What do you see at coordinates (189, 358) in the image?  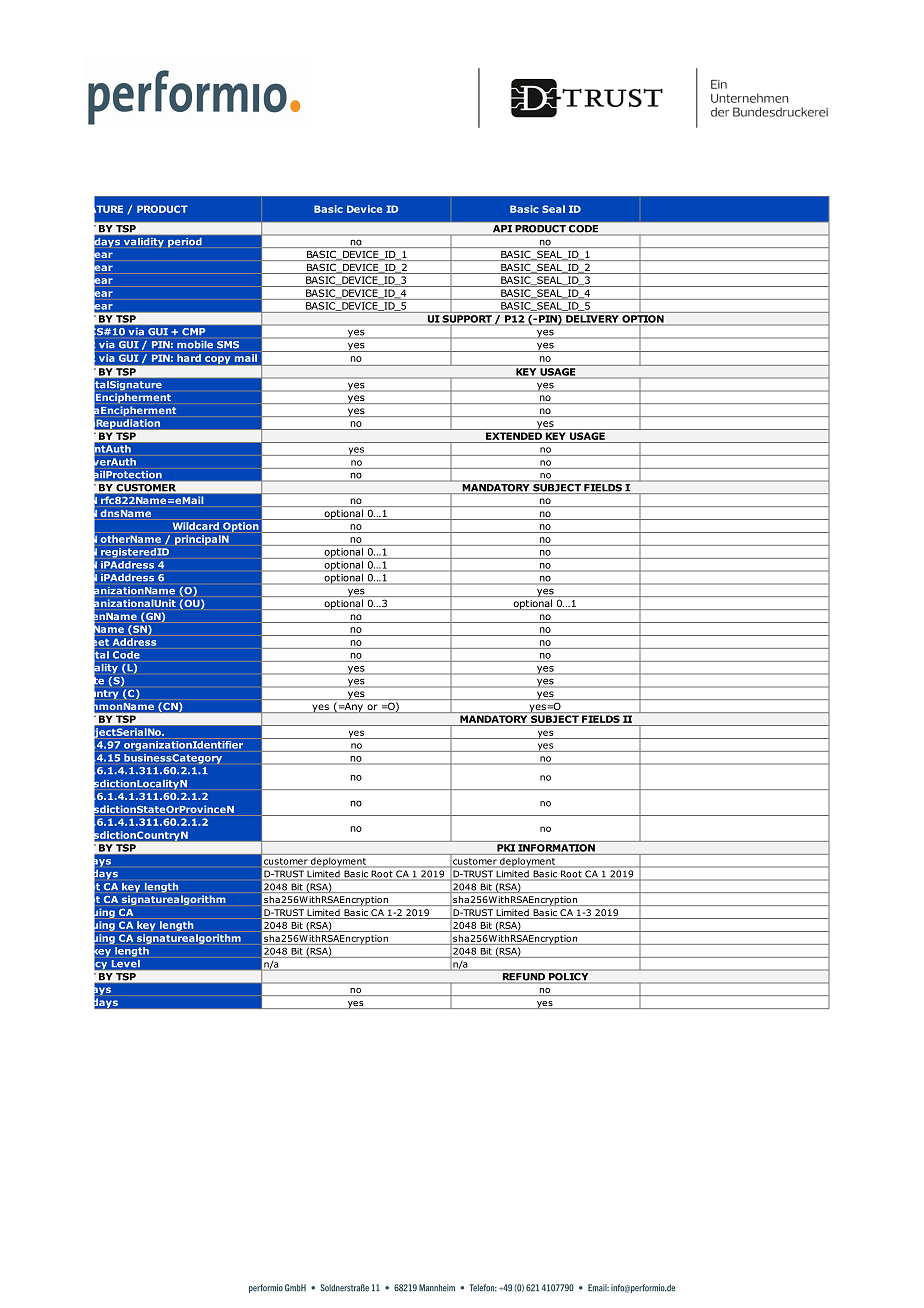 I see `hard` at bounding box center [189, 358].
